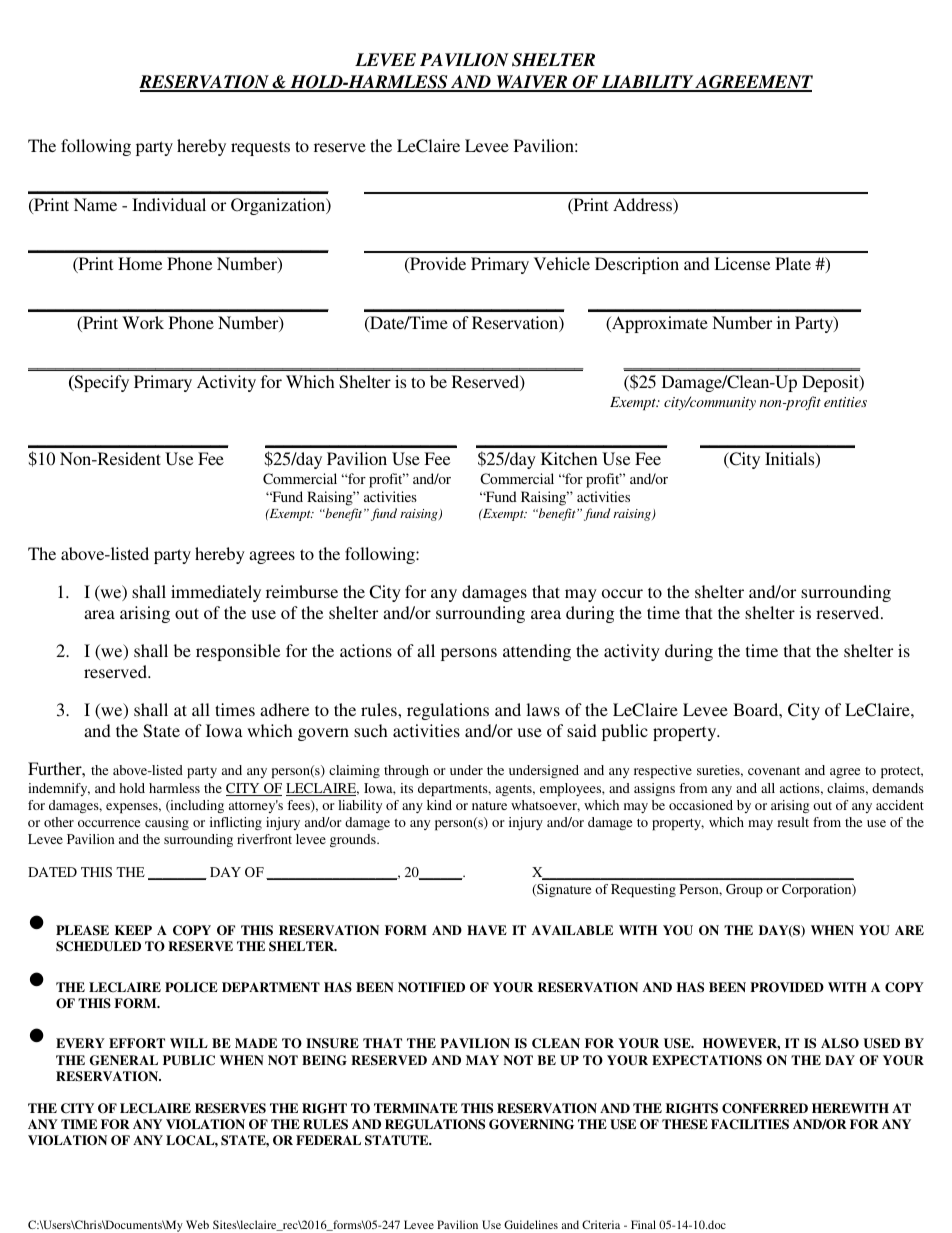 The height and width of the document is (1233, 952). I want to click on Guidelines, so click(531, 1224).
